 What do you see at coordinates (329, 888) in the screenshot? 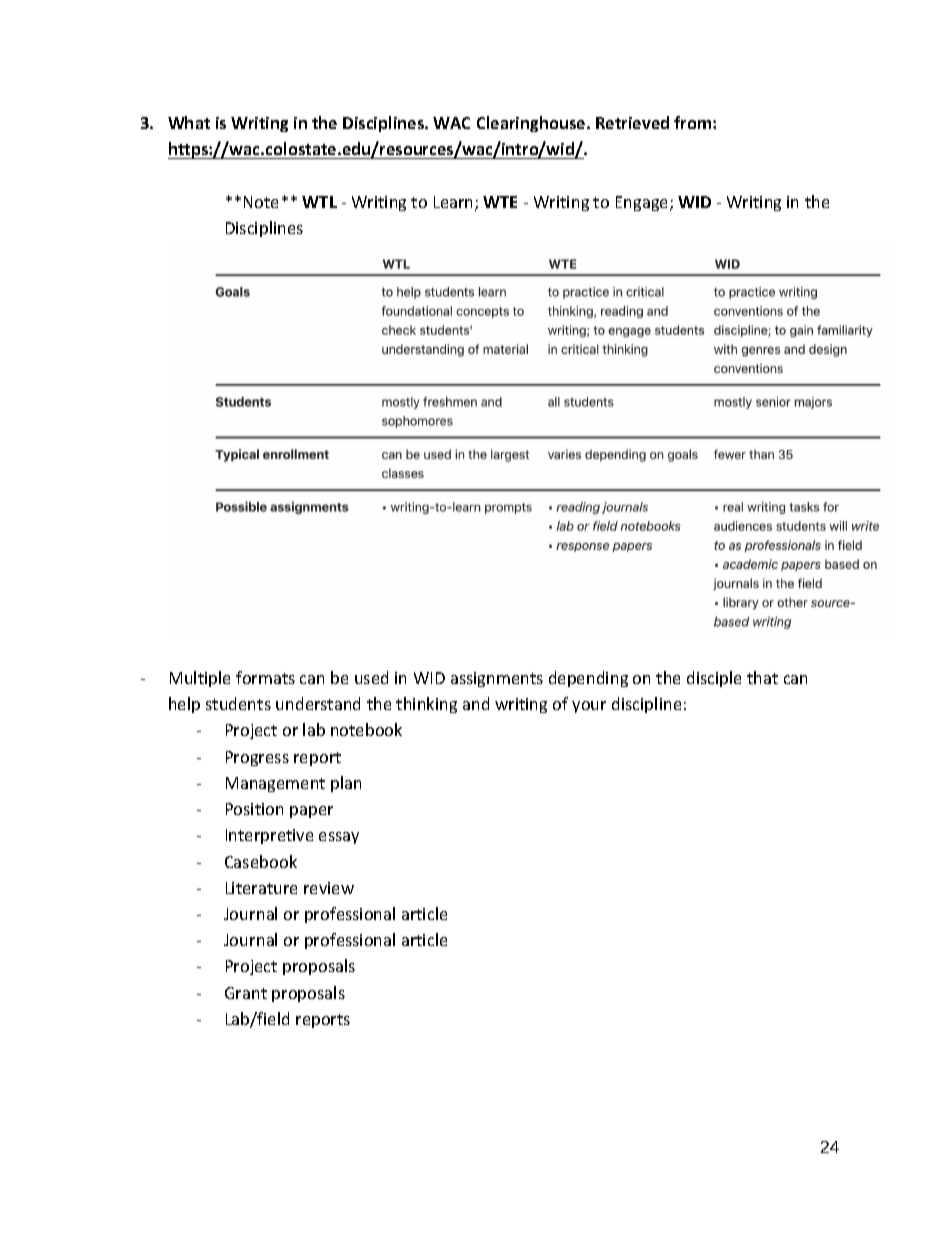
I see `review` at bounding box center [329, 888].
